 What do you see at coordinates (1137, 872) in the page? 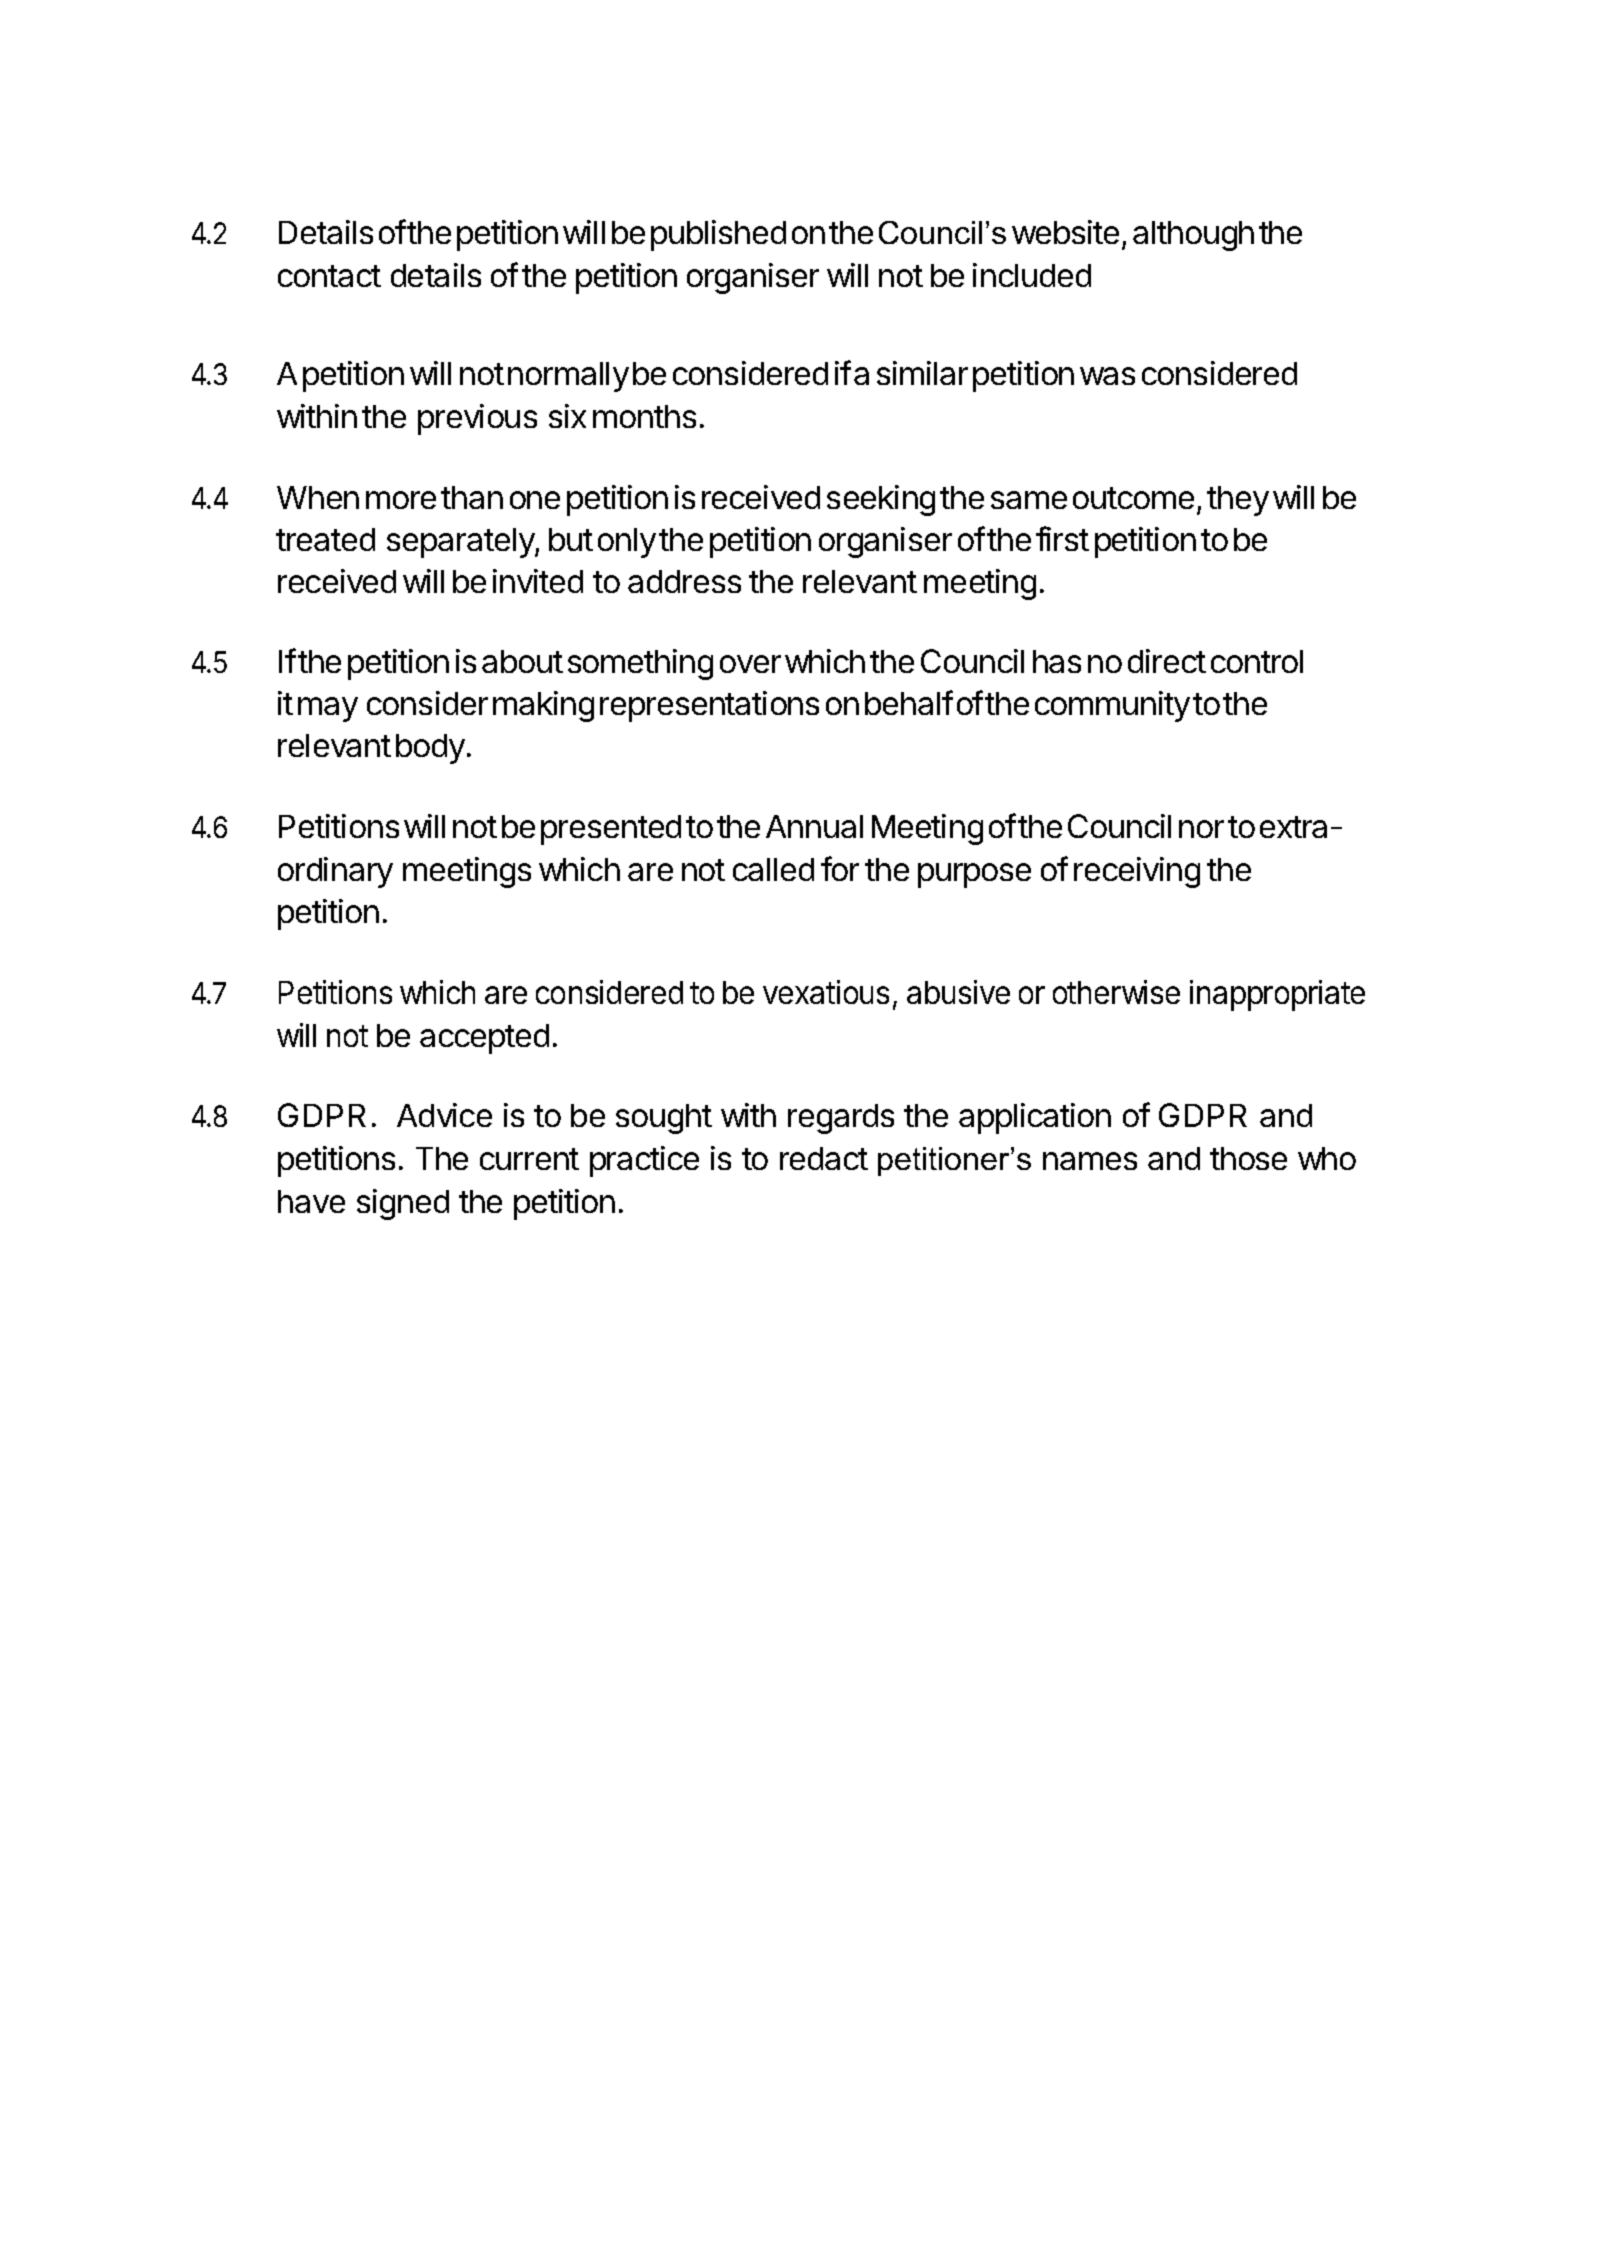
I see `receiving` at bounding box center [1137, 872].
